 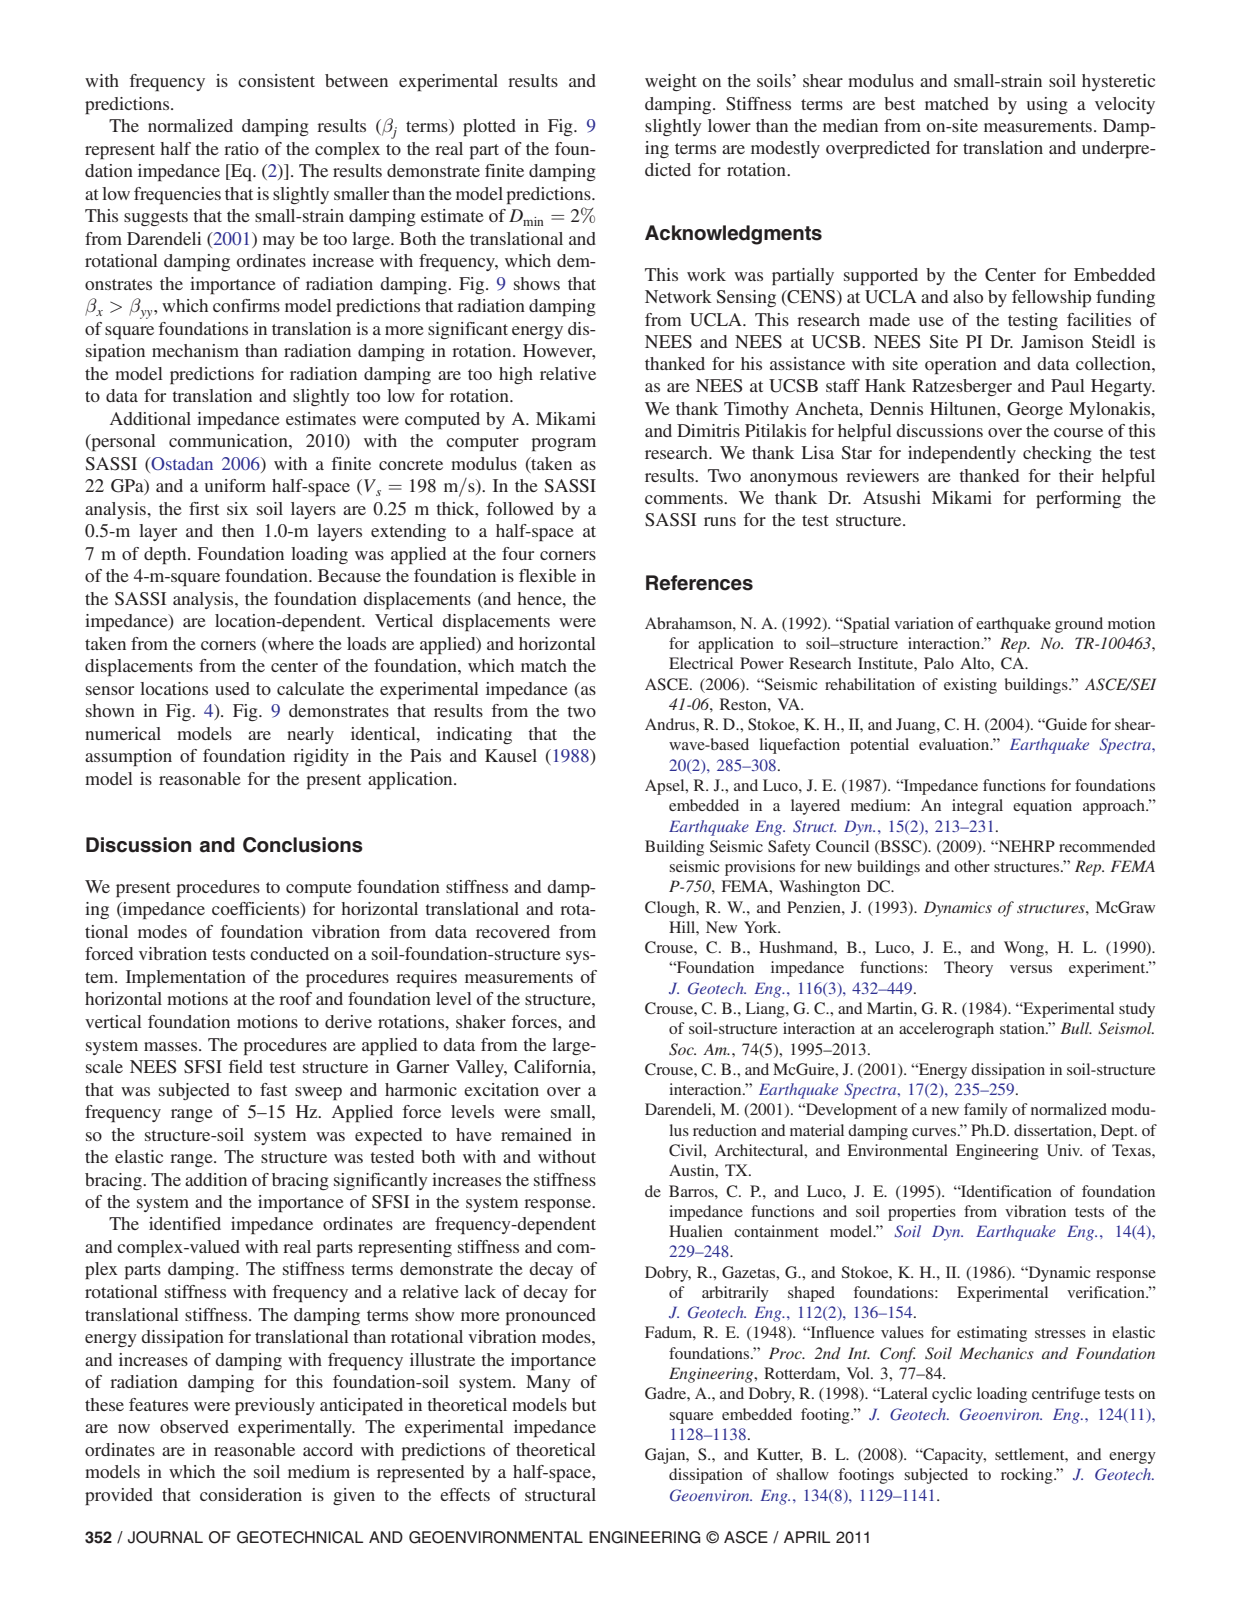 What do you see at coordinates (1057, 454) in the page?
I see `checking` at bounding box center [1057, 454].
